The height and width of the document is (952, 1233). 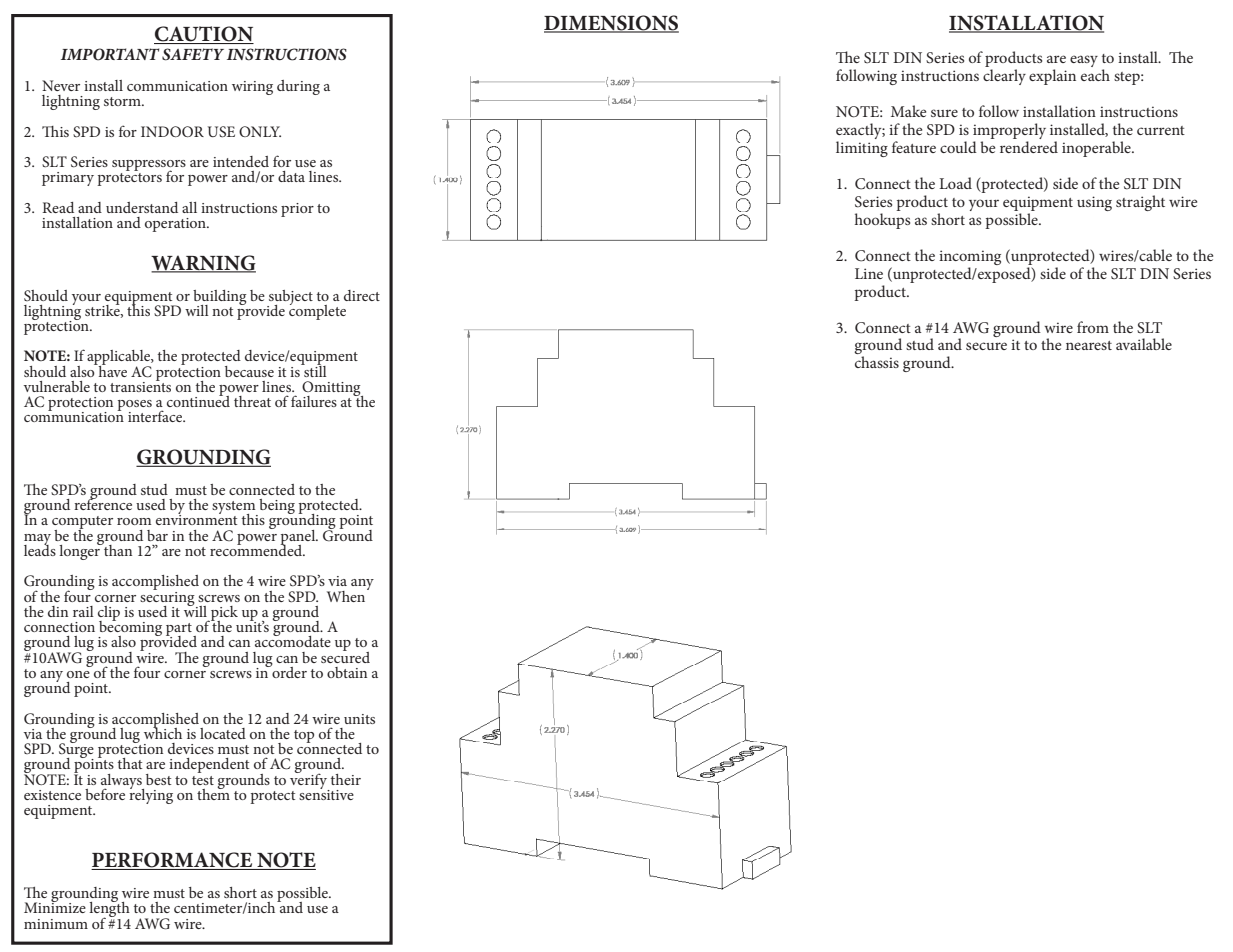 I want to click on When, so click(x=347, y=595).
